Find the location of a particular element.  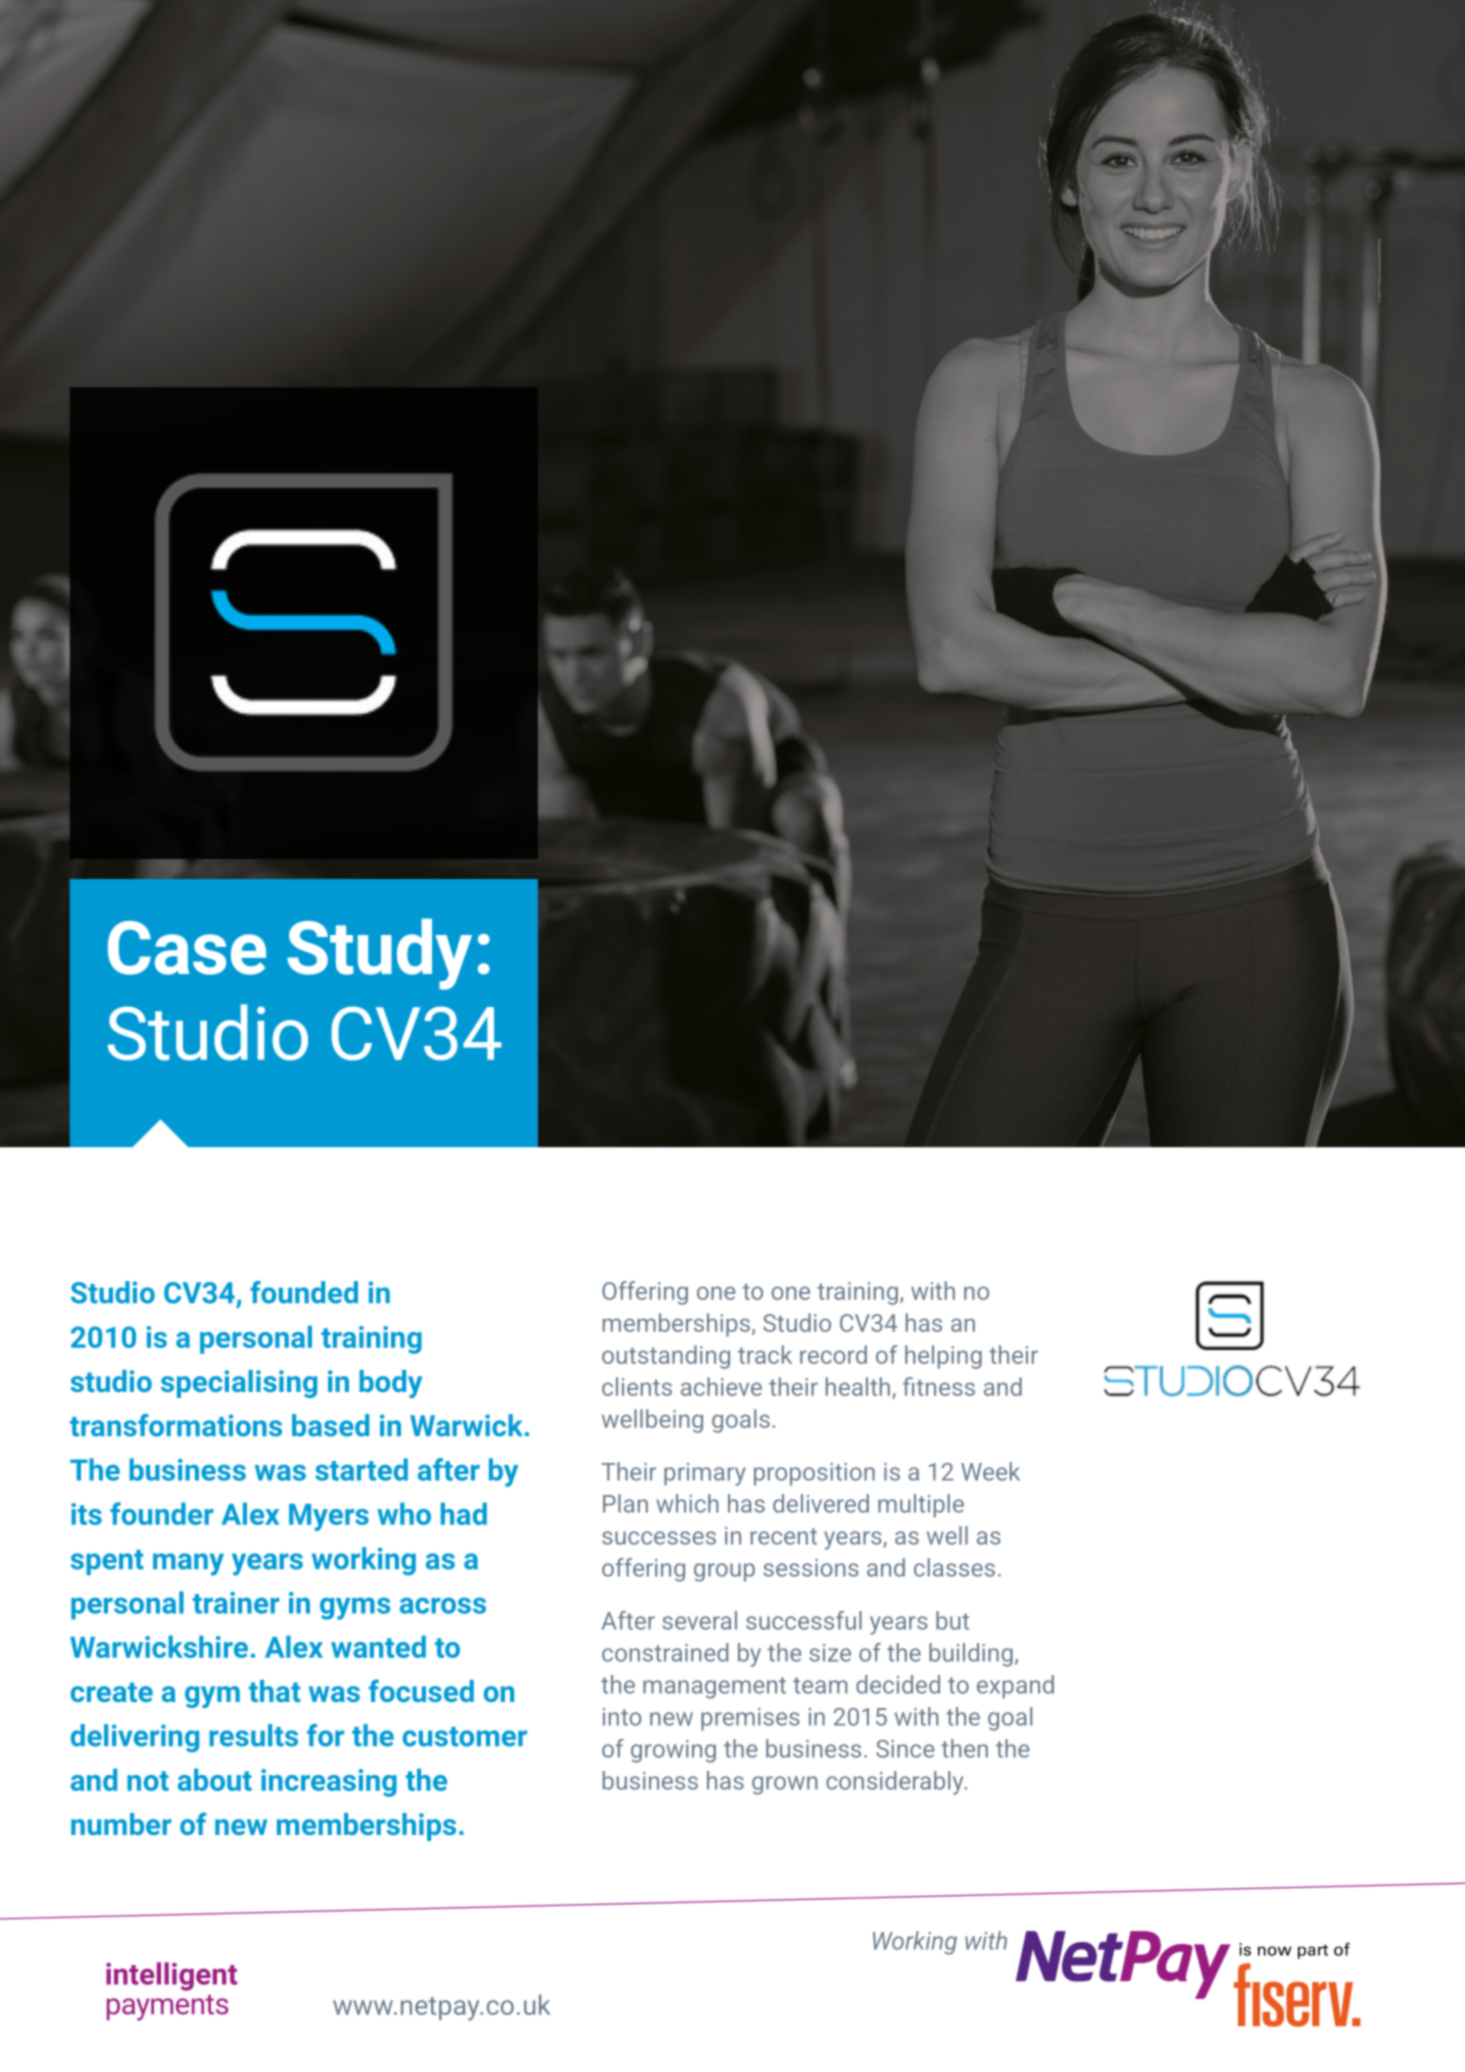

outstanding is located at coordinates (666, 1357).
